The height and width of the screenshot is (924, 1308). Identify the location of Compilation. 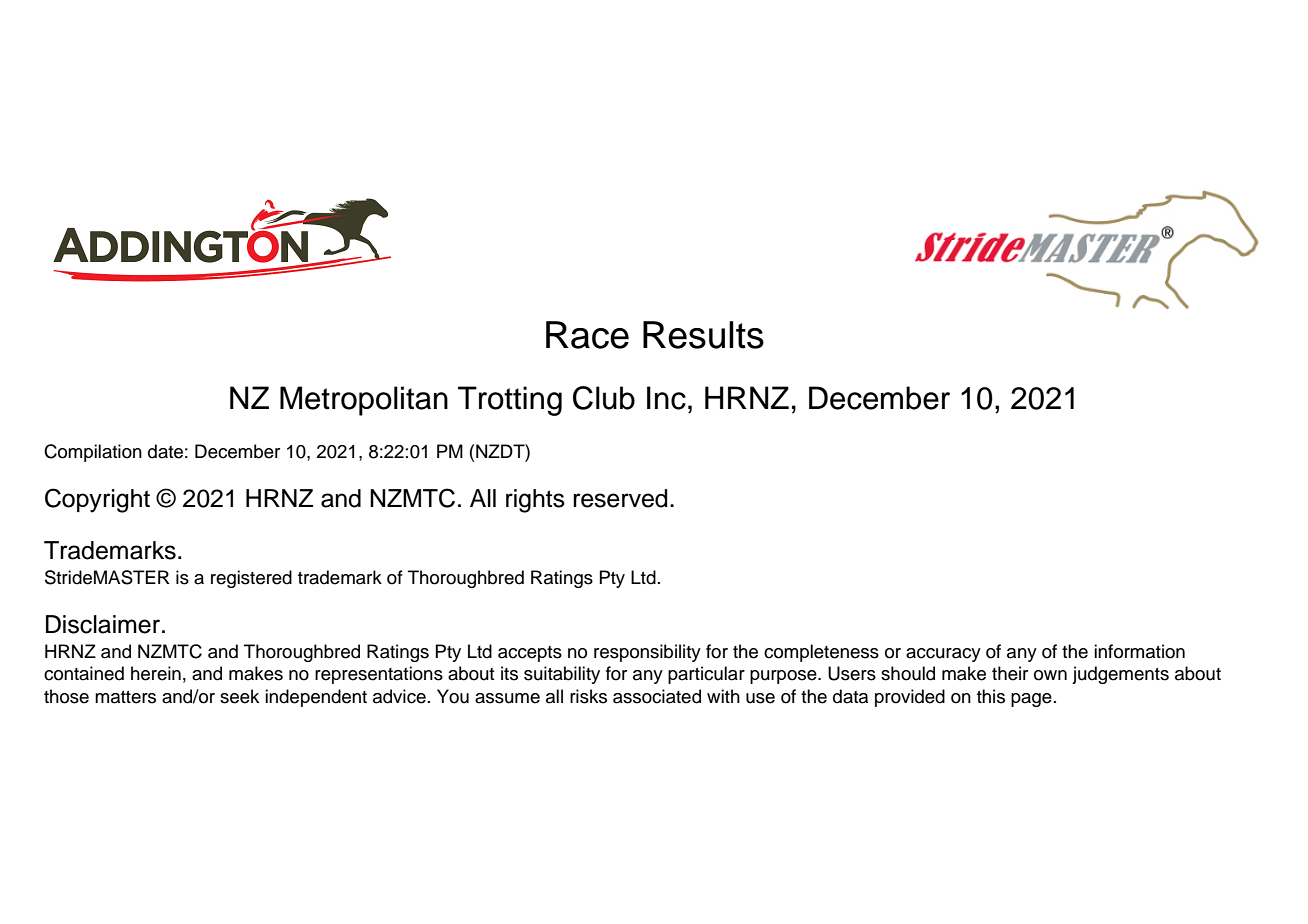
(93, 453).
